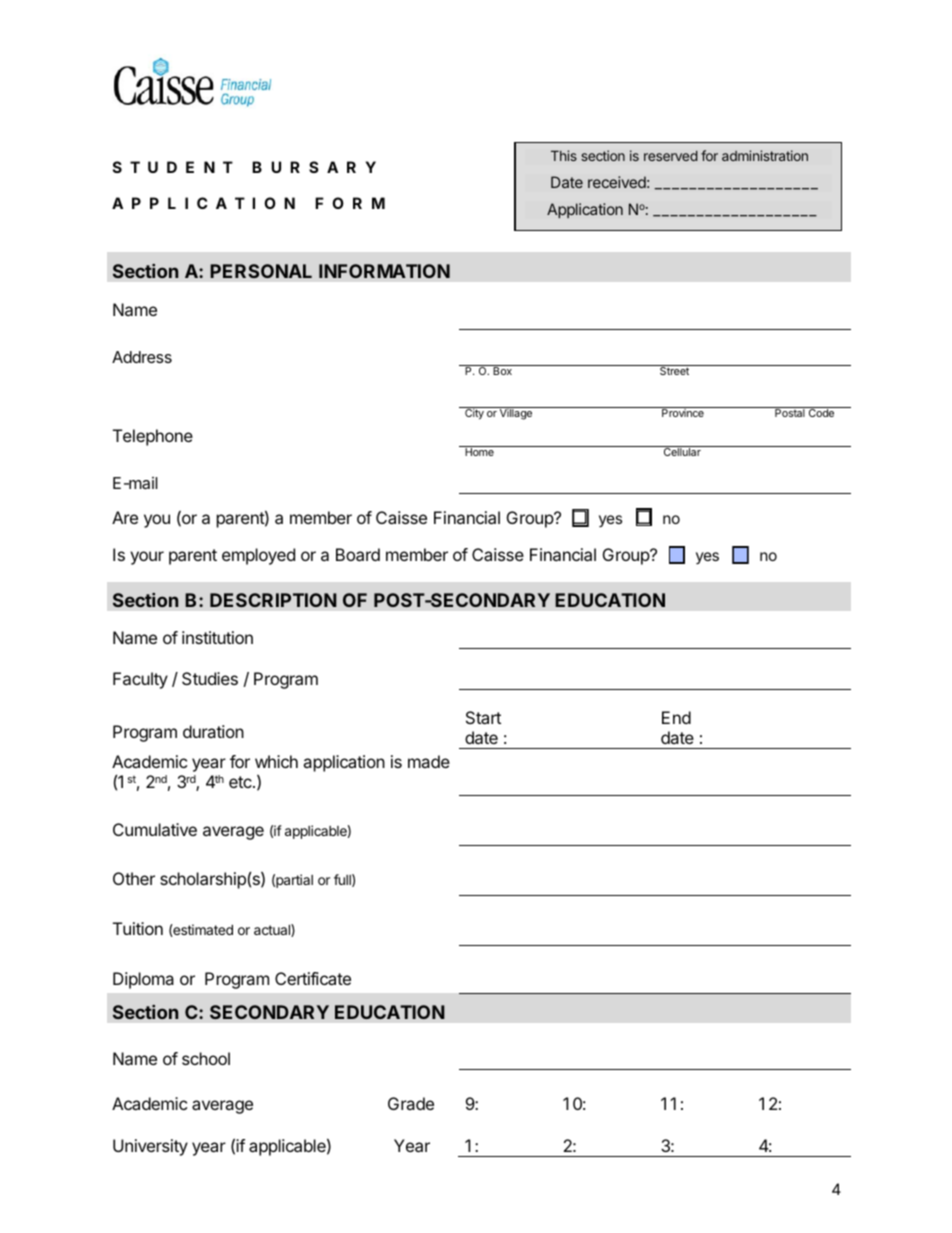 This screenshot has width=952, height=1233. What do you see at coordinates (313, 978) in the screenshot?
I see `Certificate` at bounding box center [313, 978].
